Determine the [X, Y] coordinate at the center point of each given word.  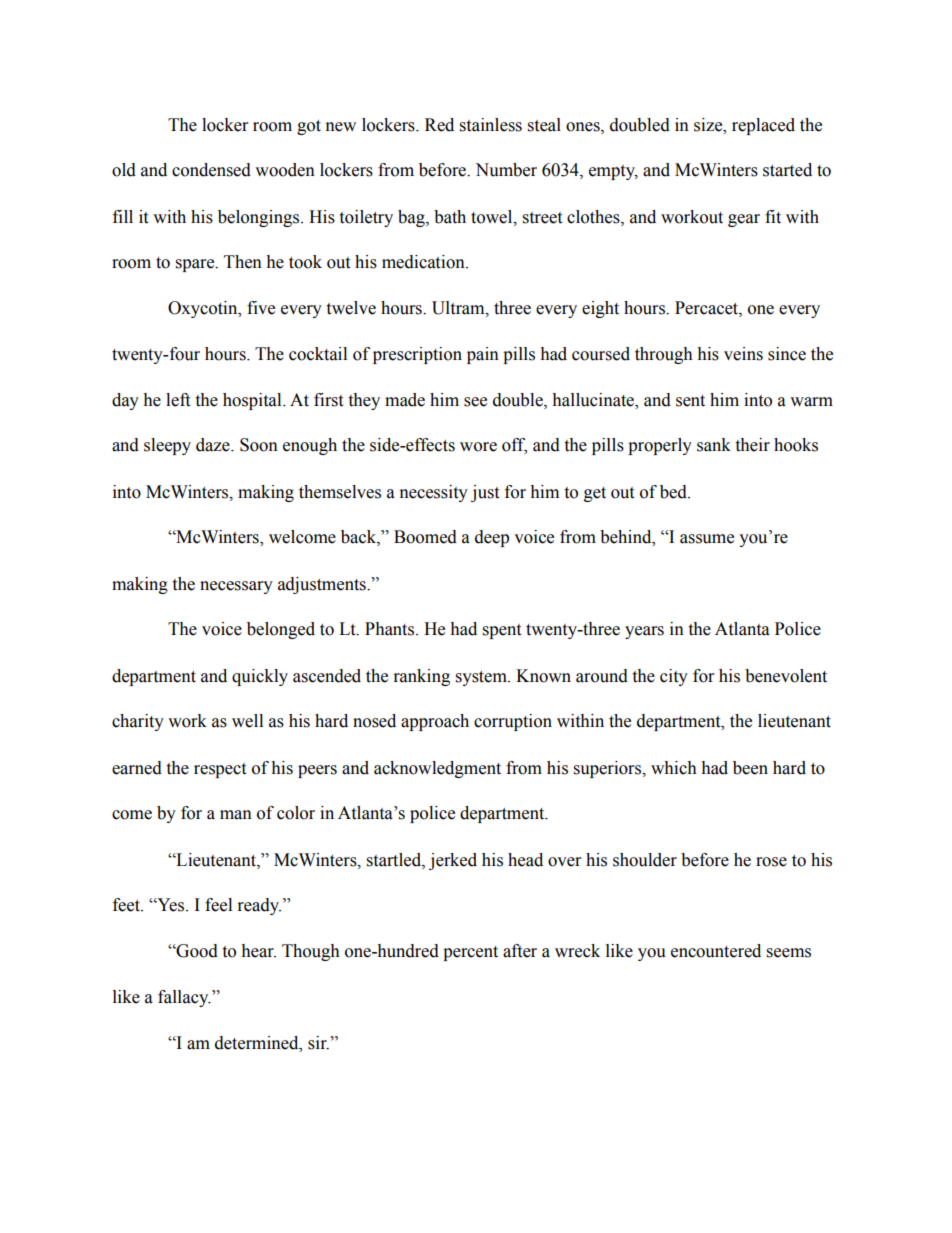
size [709, 125]
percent [470, 953]
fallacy [184, 998]
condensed [211, 170]
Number [506, 170]
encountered [716, 951]
